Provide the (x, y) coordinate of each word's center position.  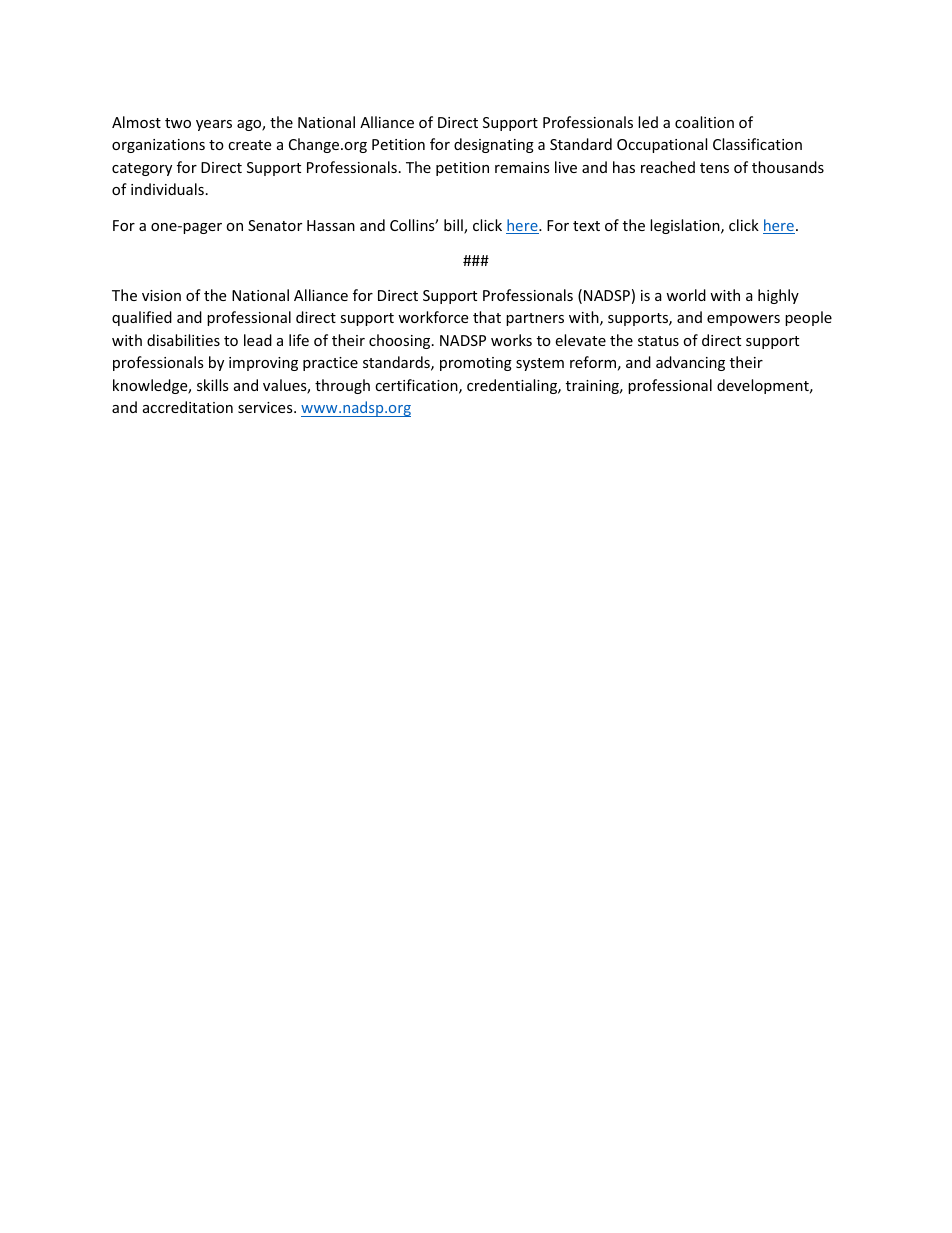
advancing (690, 363)
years (214, 125)
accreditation (188, 407)
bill (454, 226)
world (686, 295)
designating (494, 145)
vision (161, 295)
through (342, 386)
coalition (704, 122)
